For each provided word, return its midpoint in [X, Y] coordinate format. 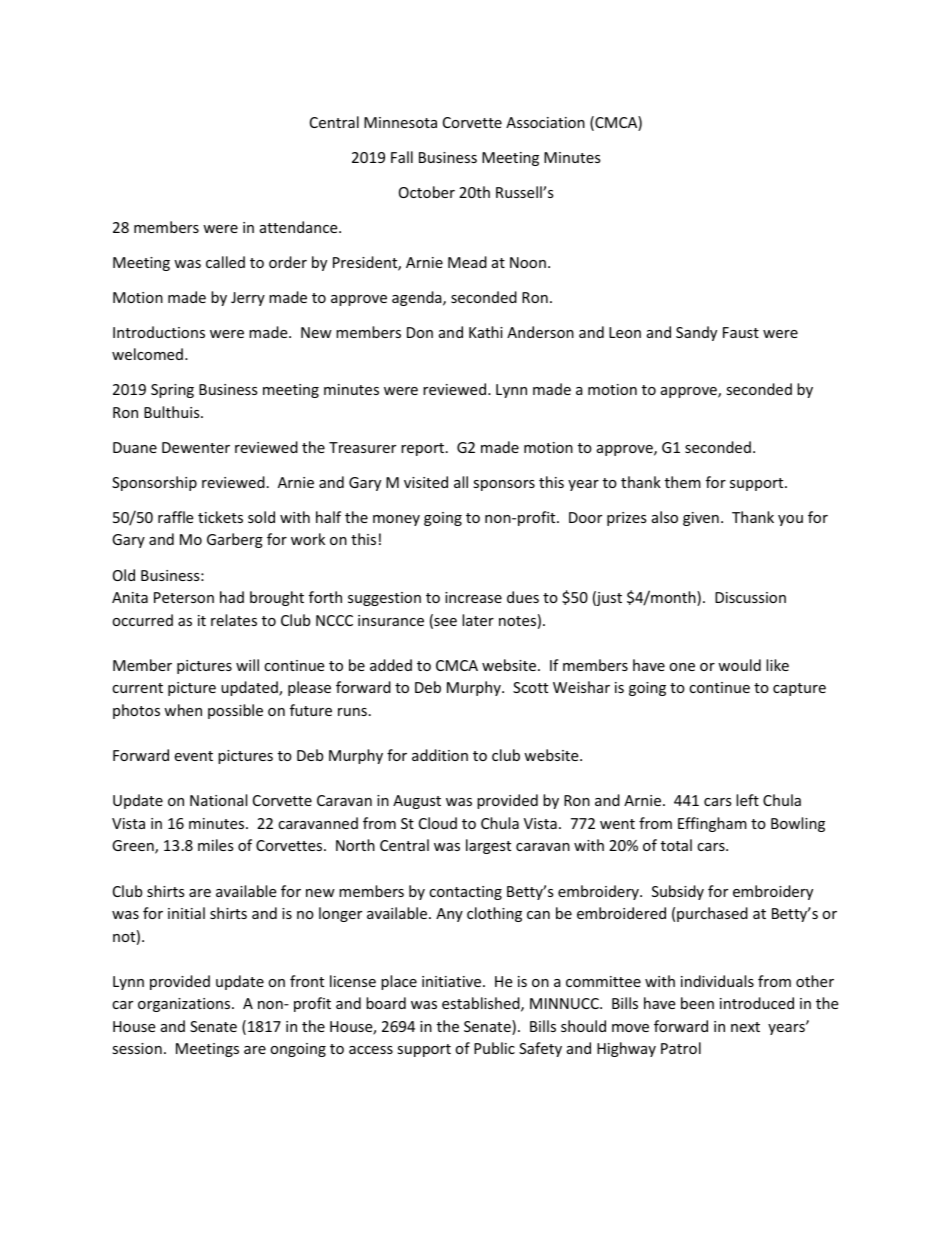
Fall [402, 157]
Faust [741, 332]
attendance [300, 227]
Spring [172, 391]
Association [545, 122]
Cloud [438, 823]
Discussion [750, 597]
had [232, 597]
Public [494, 1048]
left [747, 800]
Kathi [486, 332]
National [218, 800]
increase [473, 597]
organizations [185, 1005]
